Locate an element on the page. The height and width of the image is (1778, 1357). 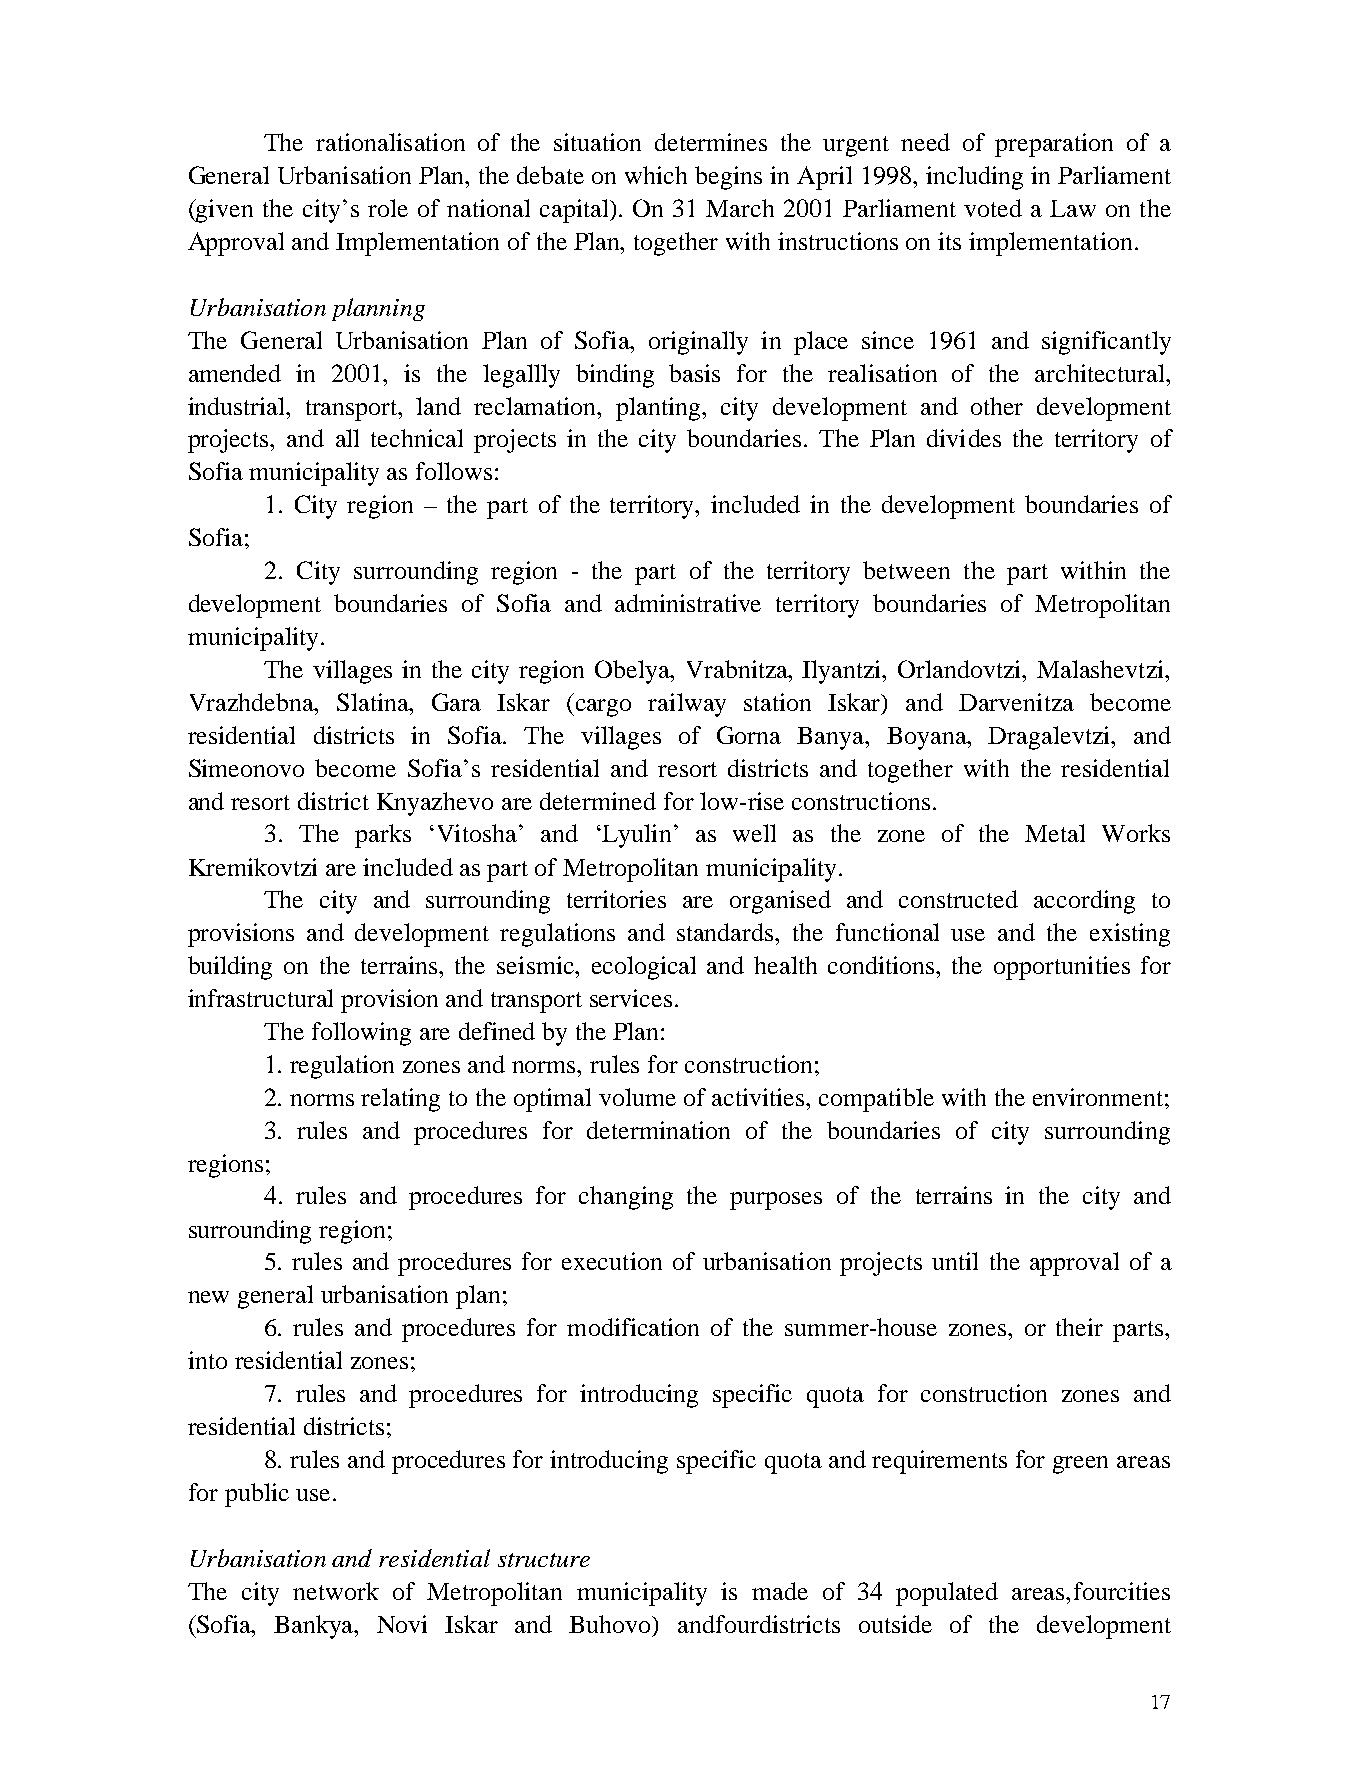
voted is located at coordinates (993, 208).
